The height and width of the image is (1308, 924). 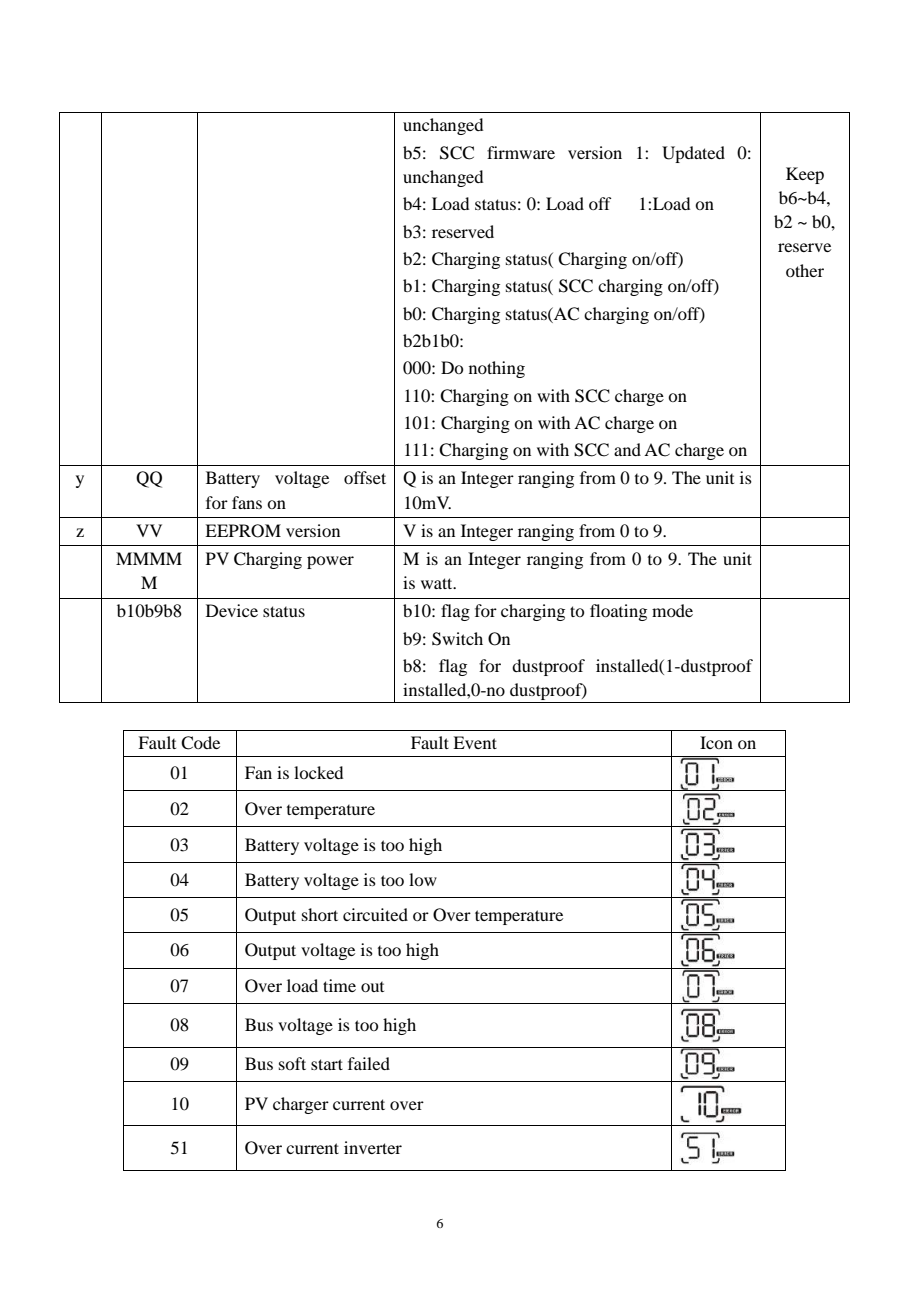 What do you see at coordinates (521, 152) in the image?
I see `firmware` at bounding box center [521, 152].
